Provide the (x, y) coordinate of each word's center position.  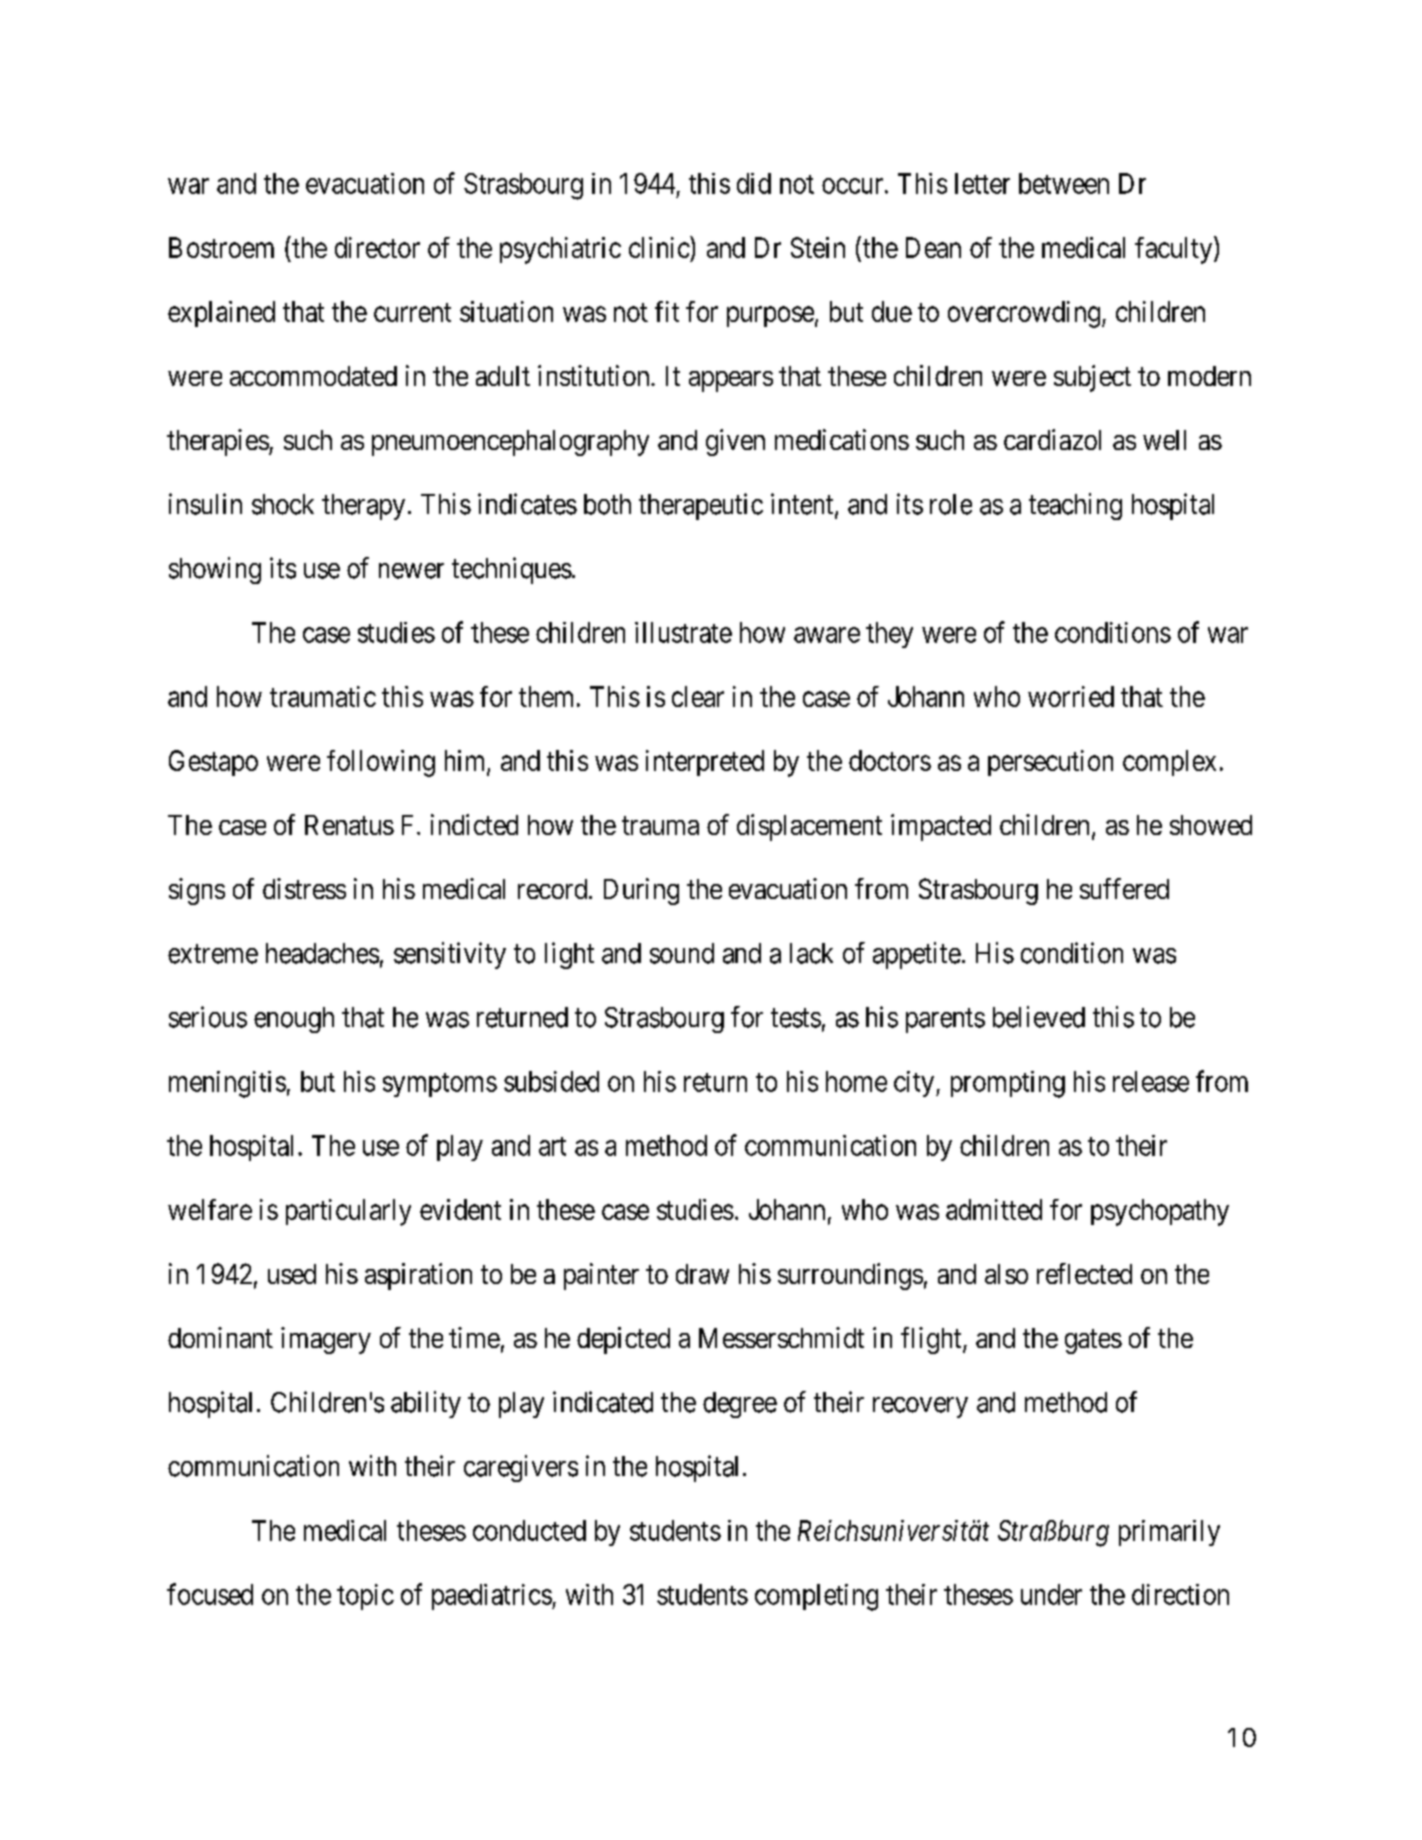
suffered (1124, 888)
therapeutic (701, 506)
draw (702, 1274)
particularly (348, 1212)
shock (283, 504)
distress (304, 888)
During (641, 891)
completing (816, 1597)
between (1064, 183)
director (377, 247)
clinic (660, 247)
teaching (1075, 506)
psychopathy (1160, 1212)
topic (365, 1597)
